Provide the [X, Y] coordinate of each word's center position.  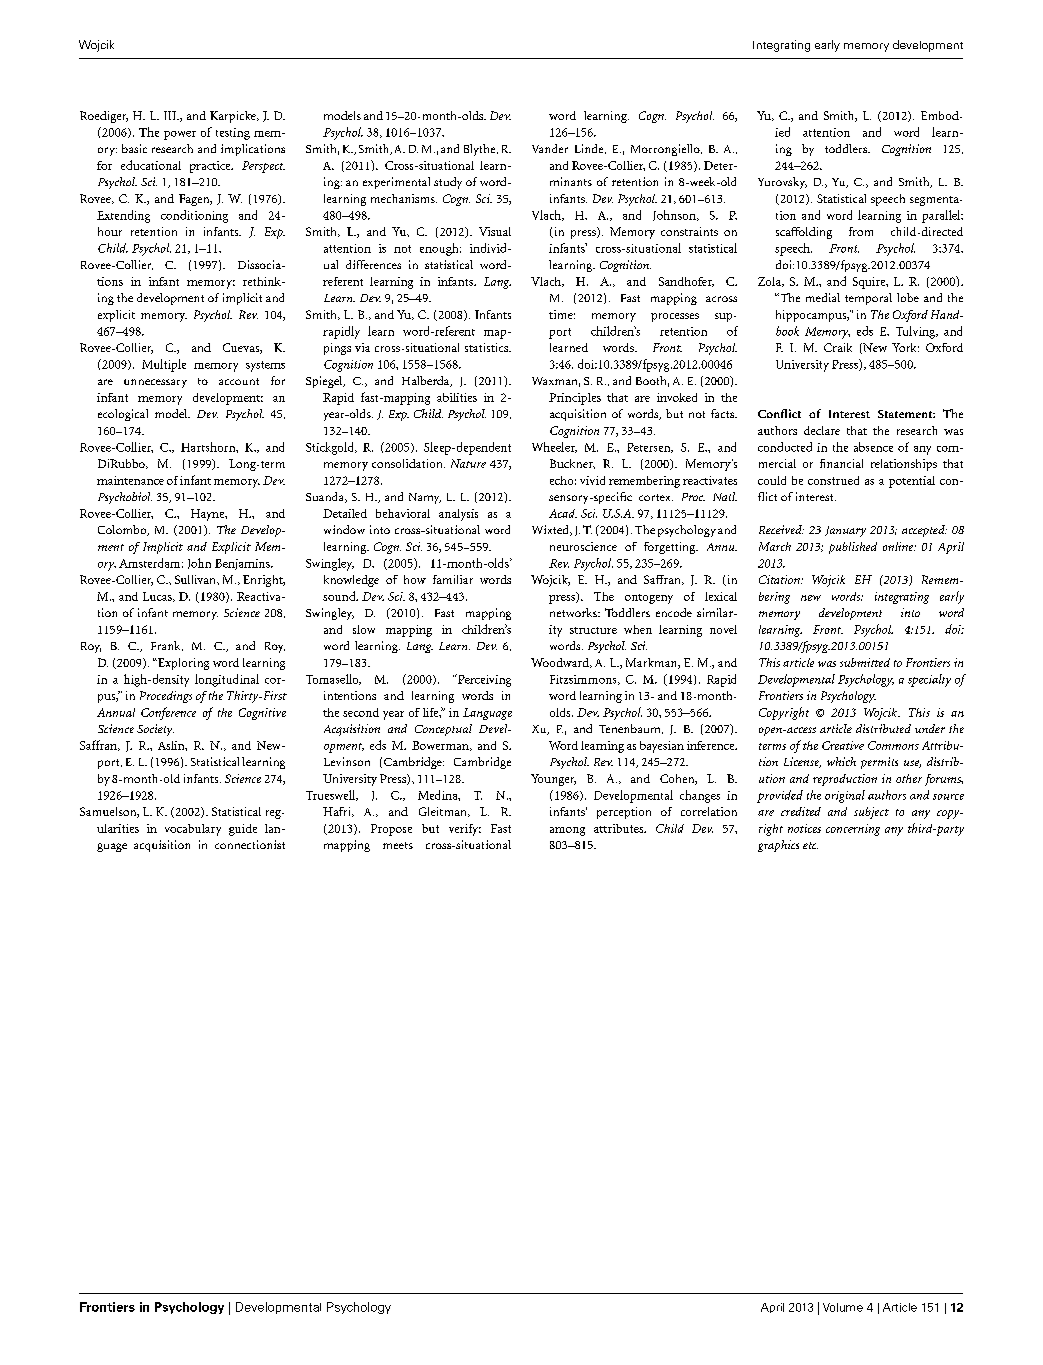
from [861, 231]
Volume [843, 1307]
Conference [168, 713]
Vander [550, 148]
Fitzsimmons [584, 680]
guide [243, 830]
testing [233, 134]
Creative [843, 745]
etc [810, 845]
